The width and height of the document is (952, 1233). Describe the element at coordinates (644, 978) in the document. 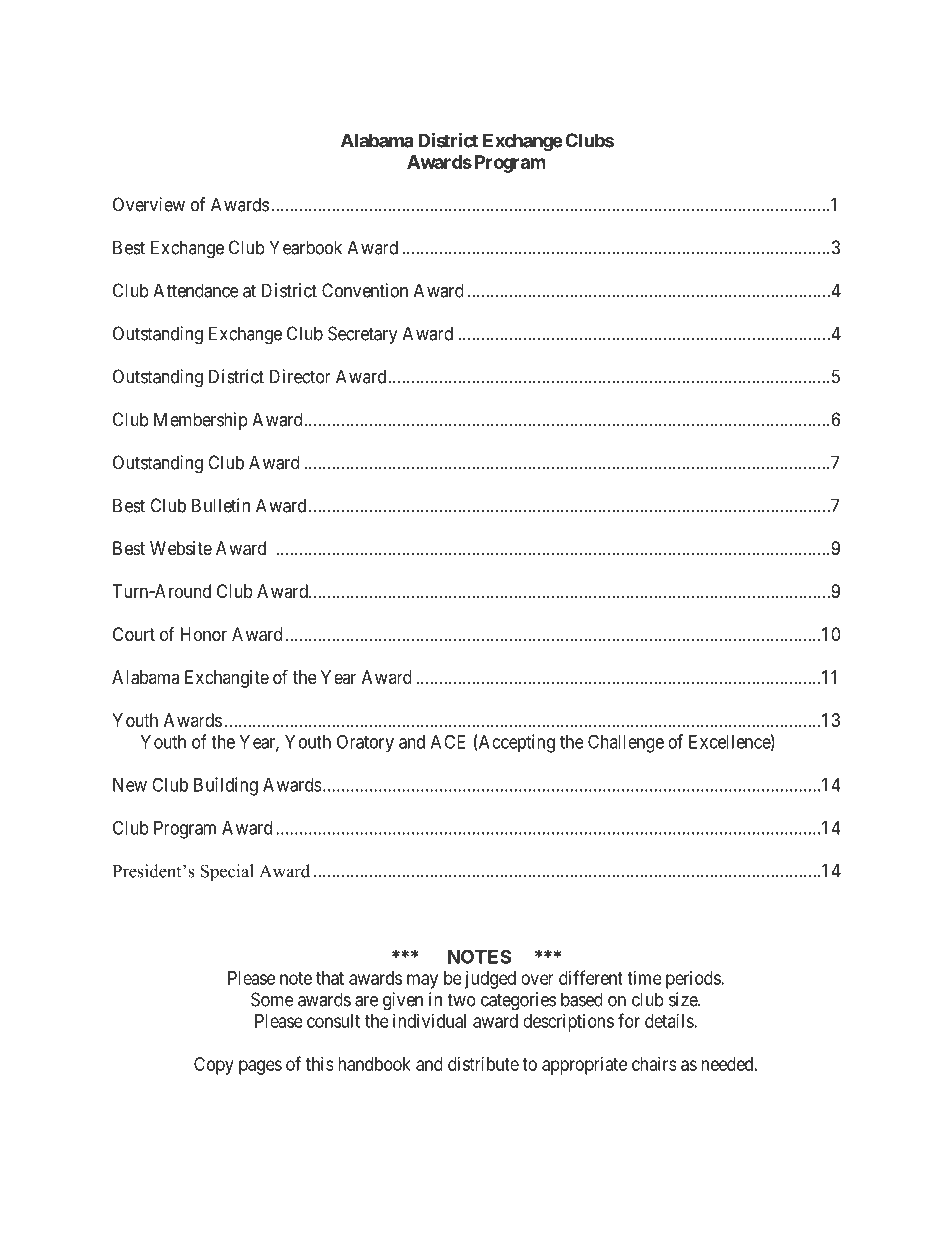

I see `time` at that location.
